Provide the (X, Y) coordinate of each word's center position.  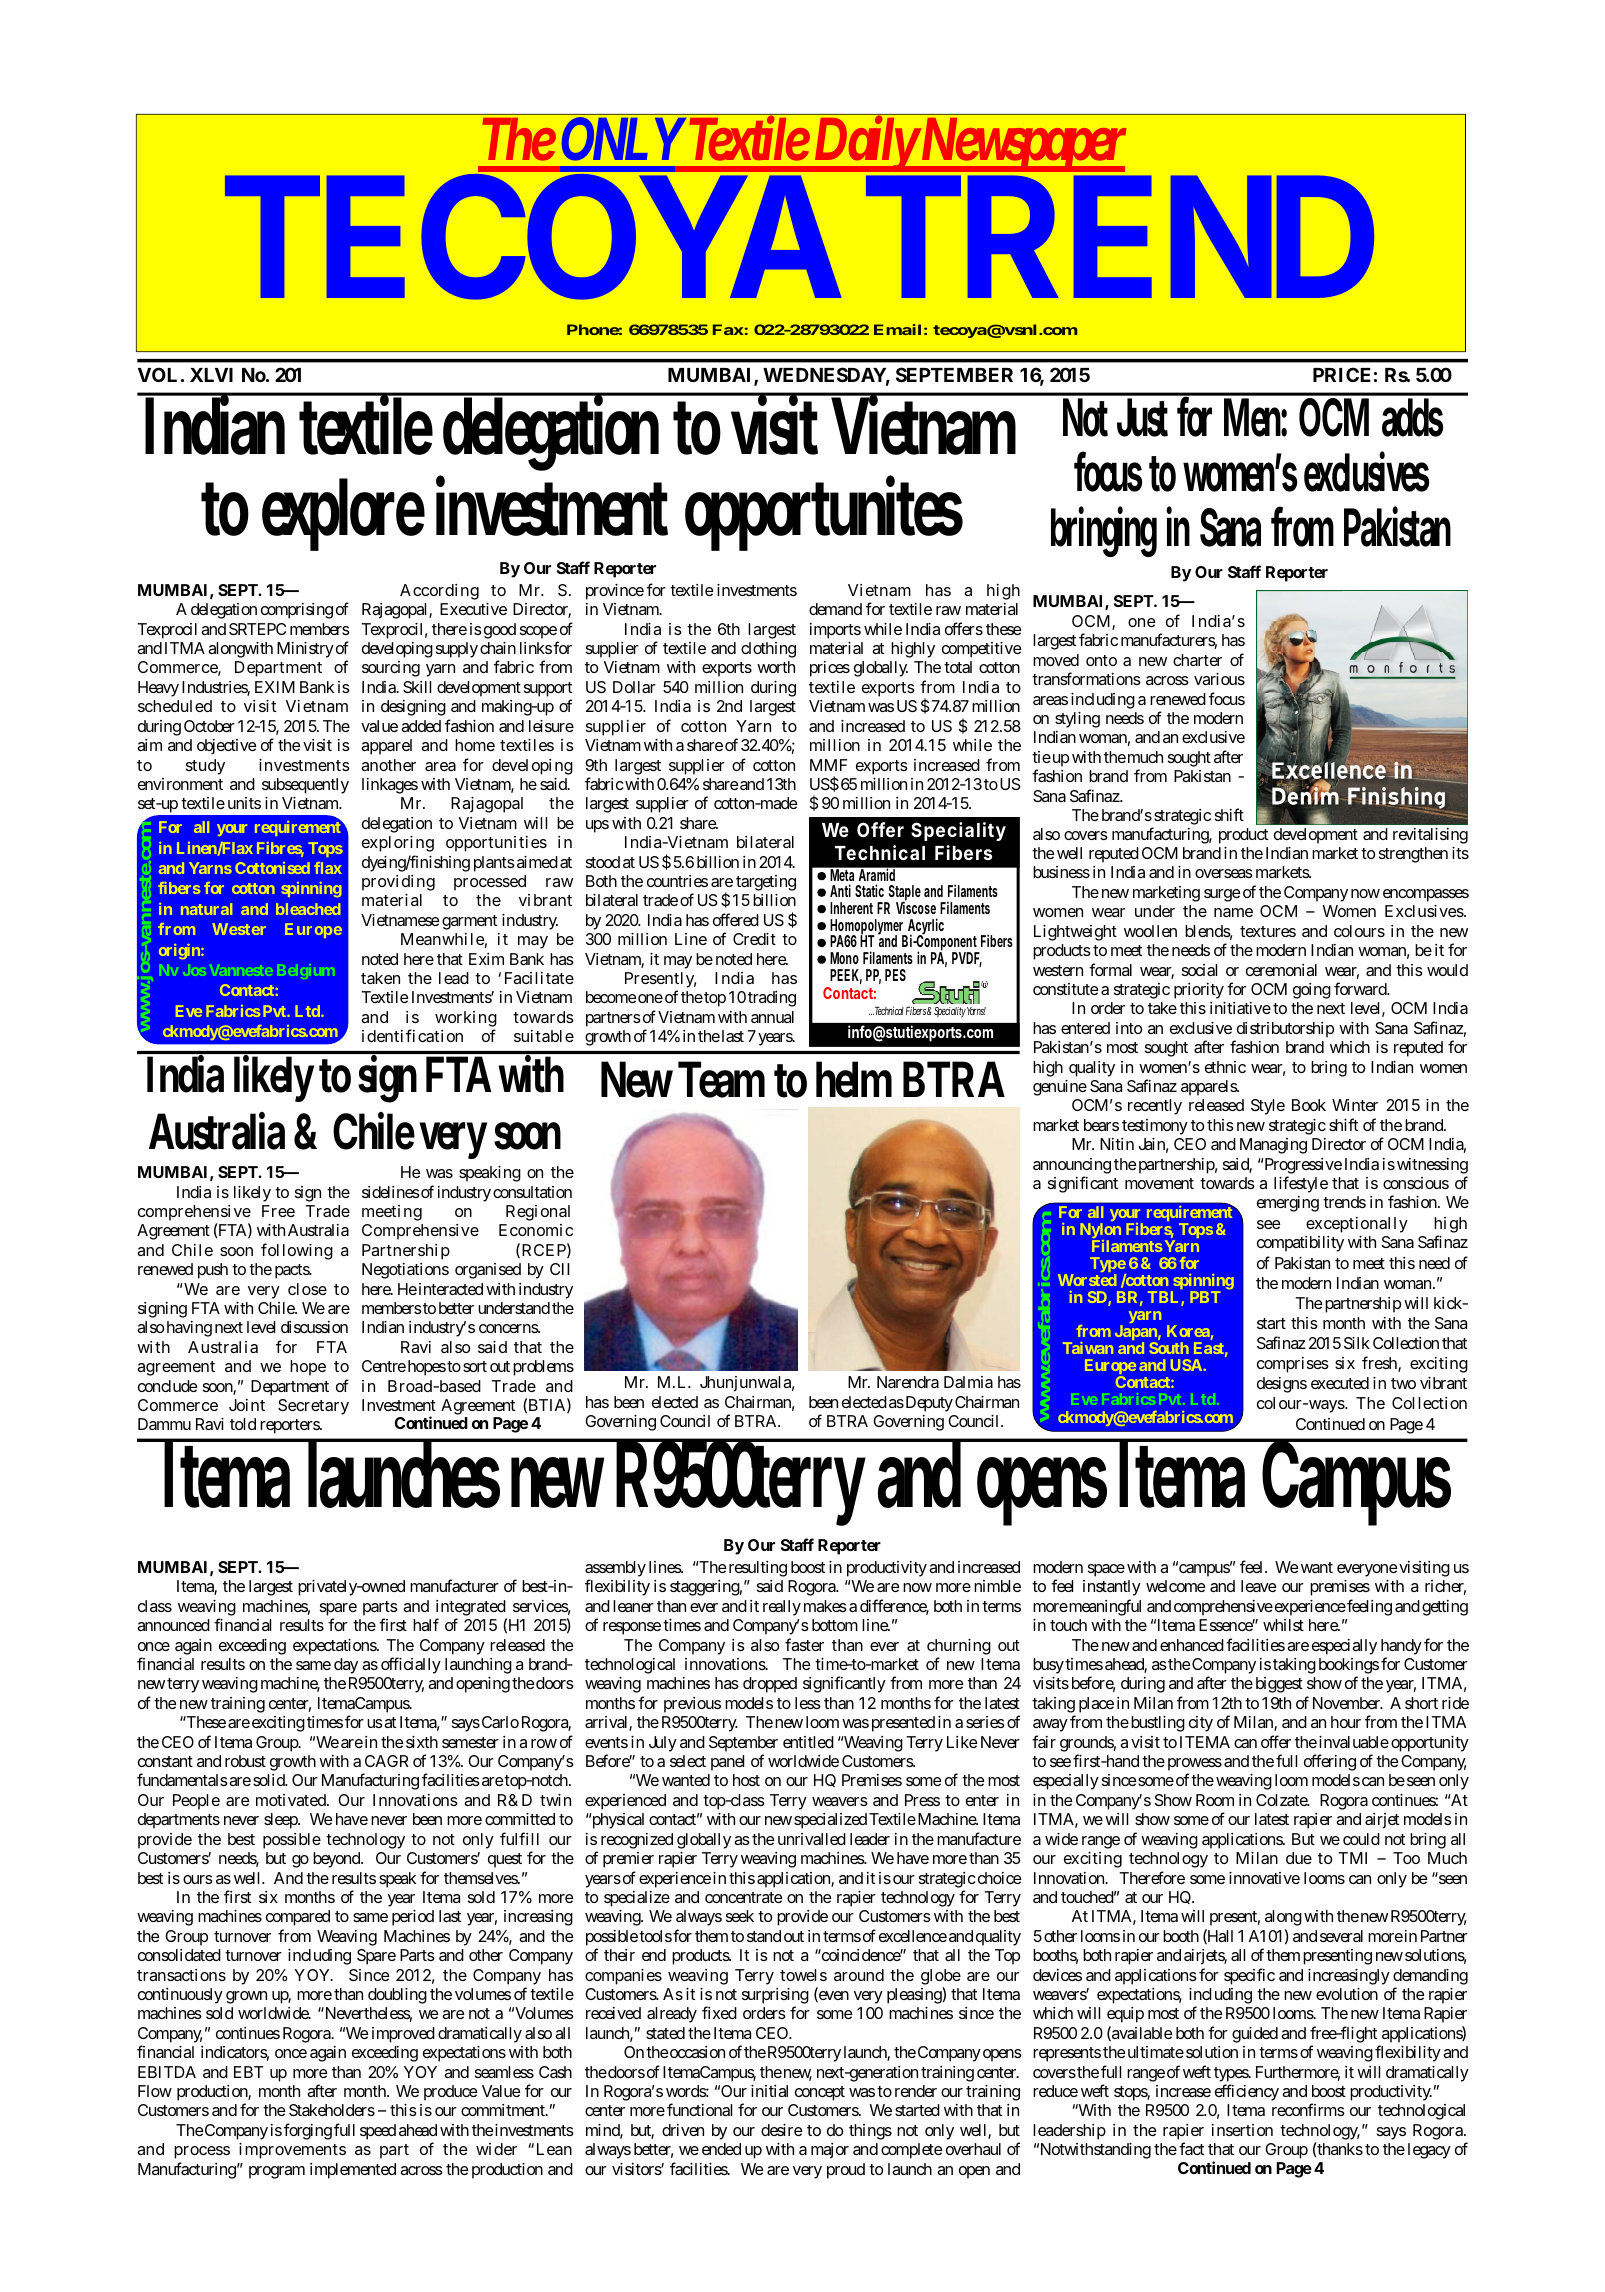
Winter (1355, 1105)
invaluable (1354, 1742)
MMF (828, 765)
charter (1197, 660)
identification (412, 1035)
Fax (728, 329)
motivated (292, 1800)
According (439, 592)
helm (854, 1080)
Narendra (908, 1382)
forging (308, 2131)
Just (1142, 418)
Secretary (313, 1407)
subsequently (305, 786)
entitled (808, 1742)
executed (1340, 1383)
